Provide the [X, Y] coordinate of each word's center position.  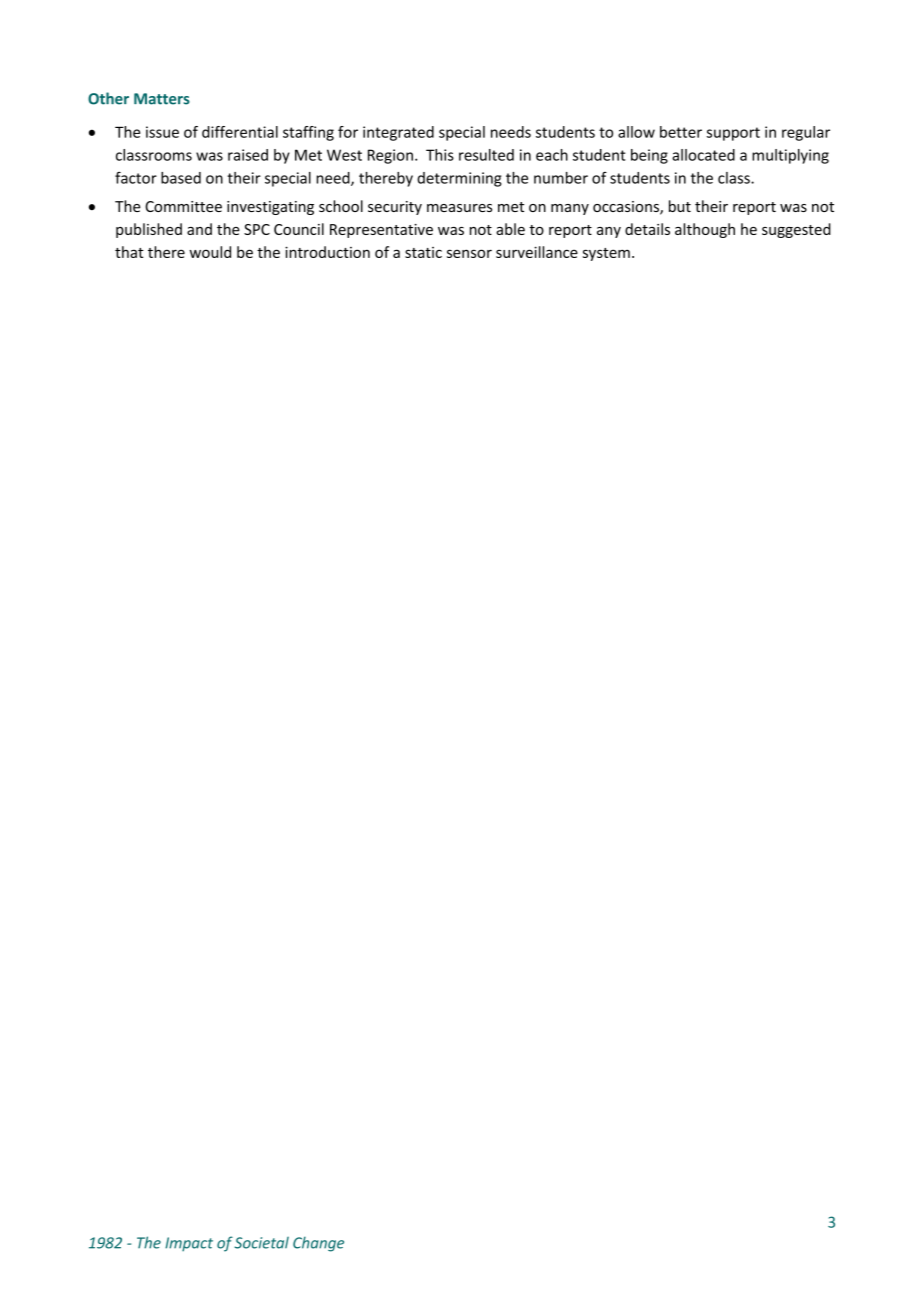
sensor [469, 253]
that [129, 252]
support [733, 134]
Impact [189, 1244]
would [210, 252]
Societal [261, 1243]
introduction [327, 252]
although [705, 230]
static [423, 252]
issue [162, 132]
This [440, 155]
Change [318, 1244]
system [606, 254]
